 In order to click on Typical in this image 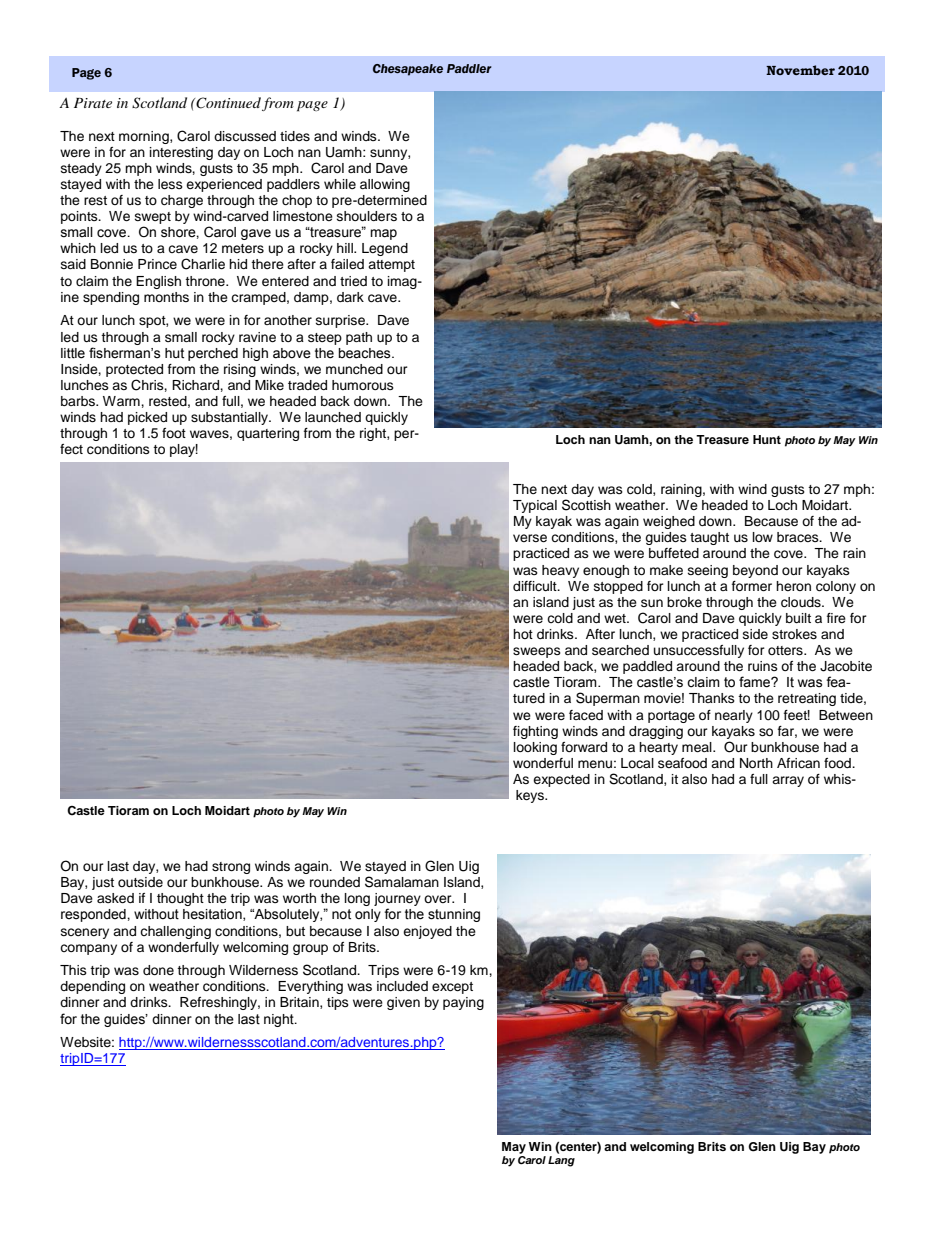, I will do `click(535, 506)`.
